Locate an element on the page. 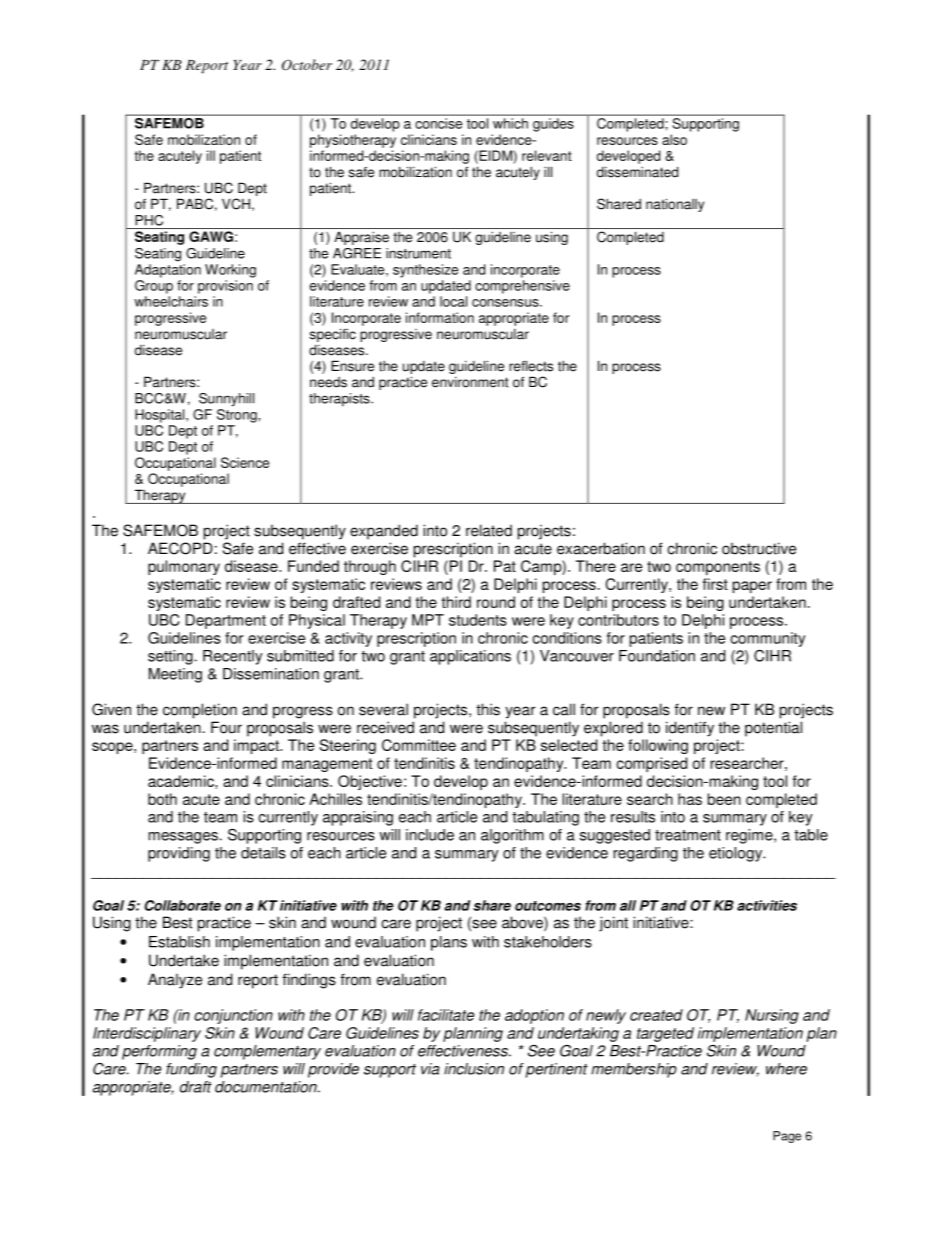  concise is located at coordinates (439, 123).
